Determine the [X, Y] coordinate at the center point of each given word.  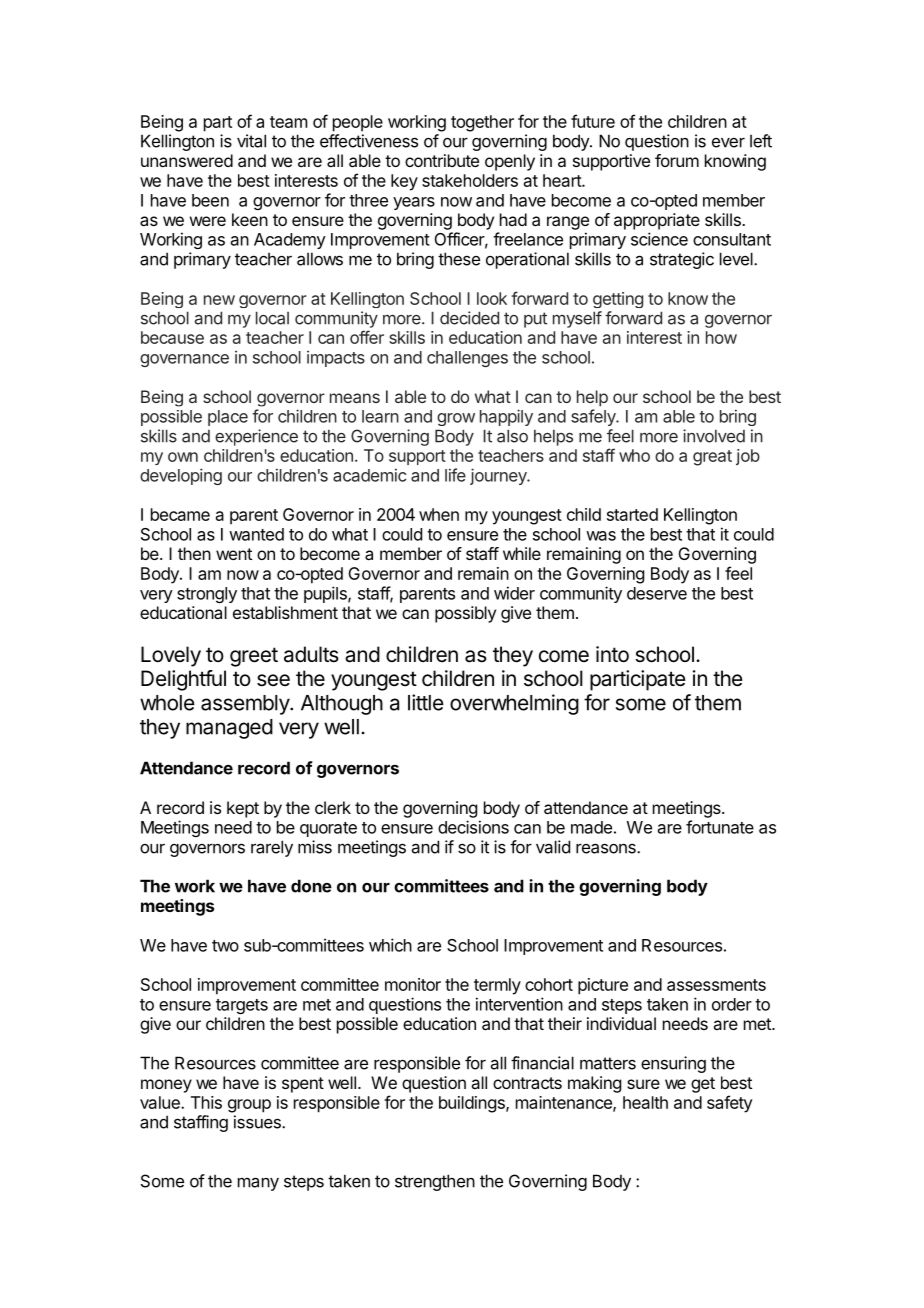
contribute [442, 160]
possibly [465, 614]
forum [677, 160]
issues [258, 1122]
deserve [657, 593]
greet [254, 657]
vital [251, 141]
